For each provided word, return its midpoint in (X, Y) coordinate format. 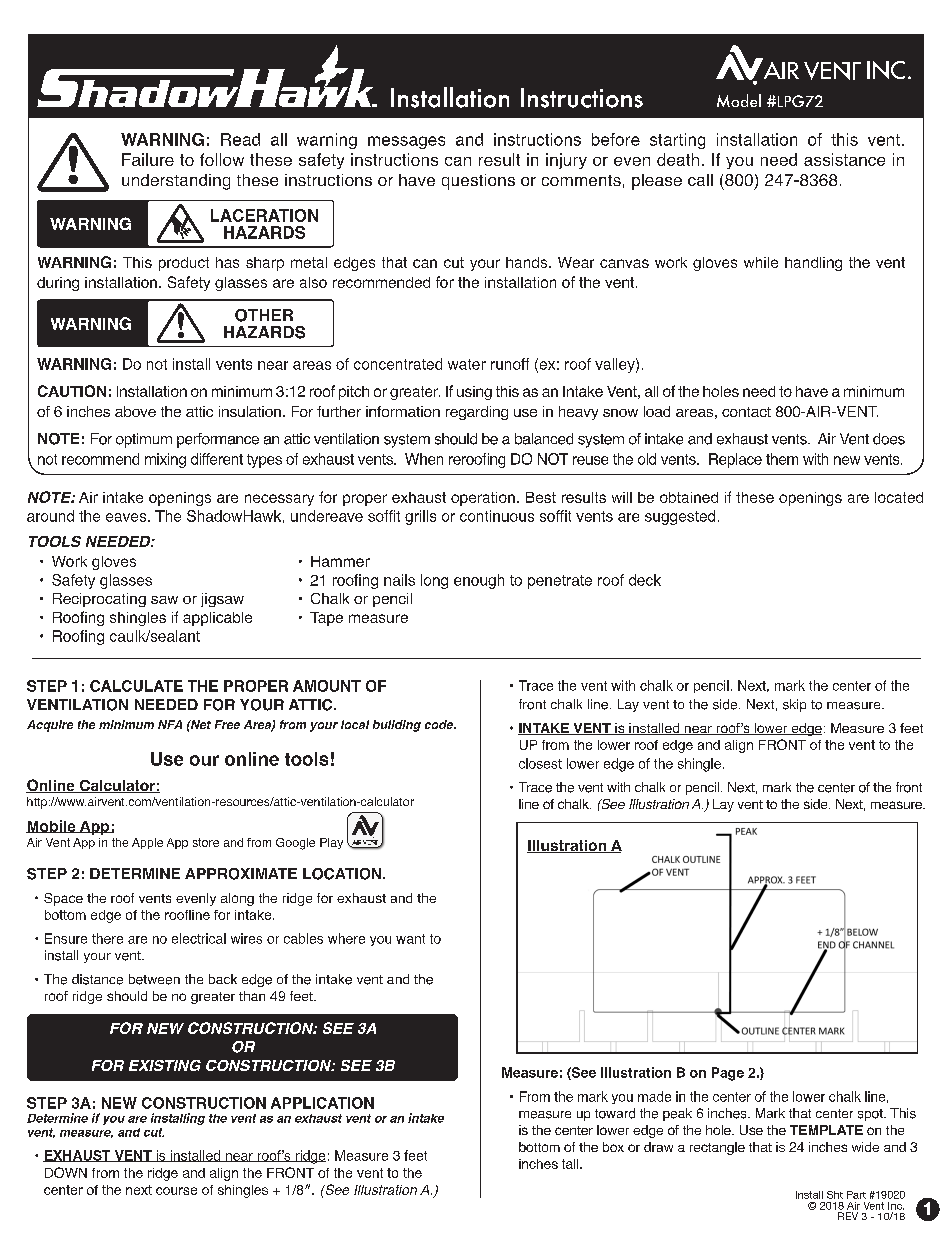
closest (540, 763)
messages (406, 142)
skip (794, 705)
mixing (165, 460)
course (176, 1191)
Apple (147, 843)
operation (483, 499)
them (782, 459)
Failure (148, 159)
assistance (844, 159)
